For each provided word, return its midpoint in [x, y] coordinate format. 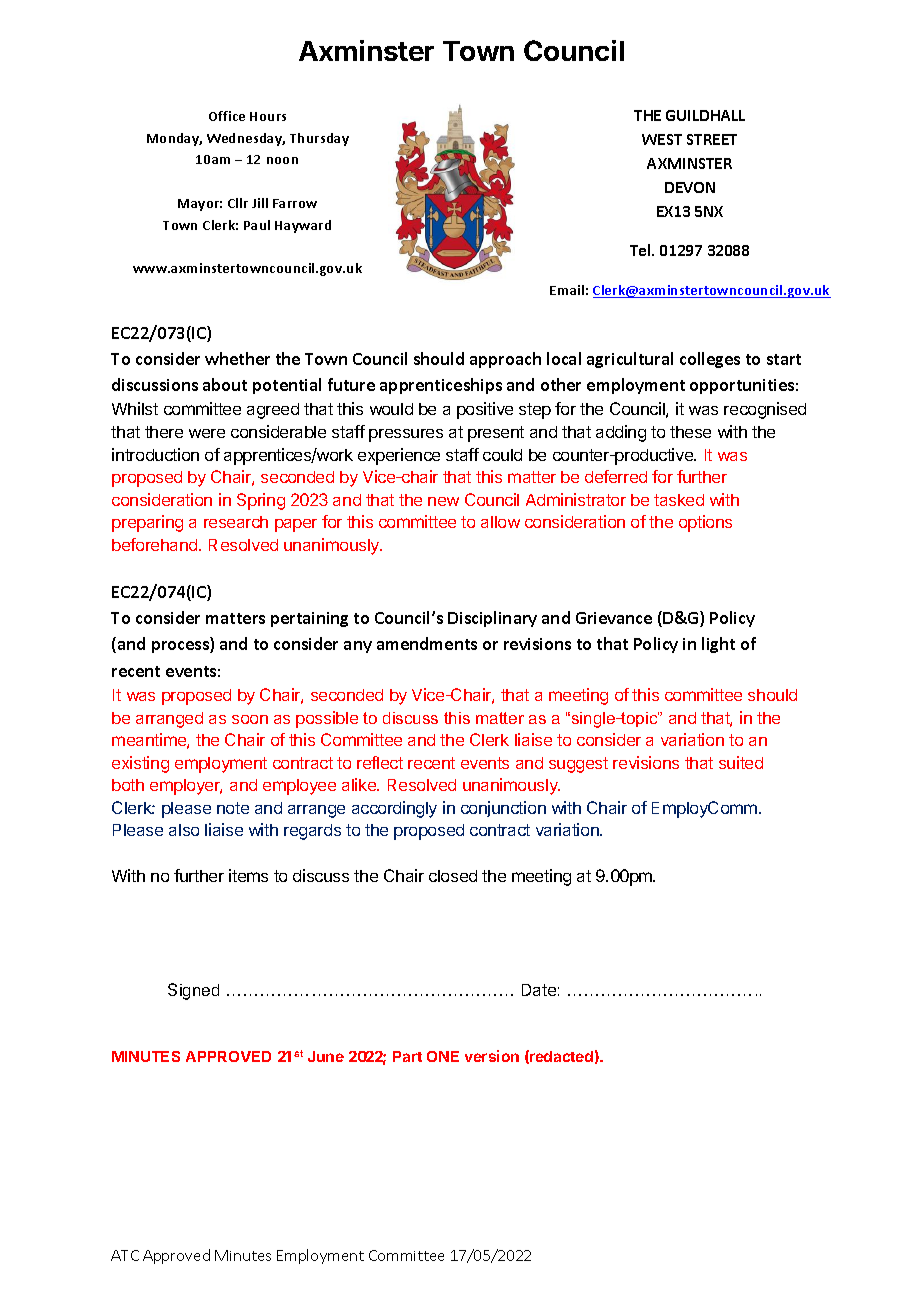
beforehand [156, 544]
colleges [710, 360]
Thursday [319, 139]
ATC [125, 1255]
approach [505, 360]
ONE [443, 1056]
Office [227, 116]
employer [186, 787]
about [225, 384]
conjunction [503, 809]
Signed [193, 991]
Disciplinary [492, 619]
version [492, 1056]
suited [741, 762]
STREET [712, 139]
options [705, 523]
